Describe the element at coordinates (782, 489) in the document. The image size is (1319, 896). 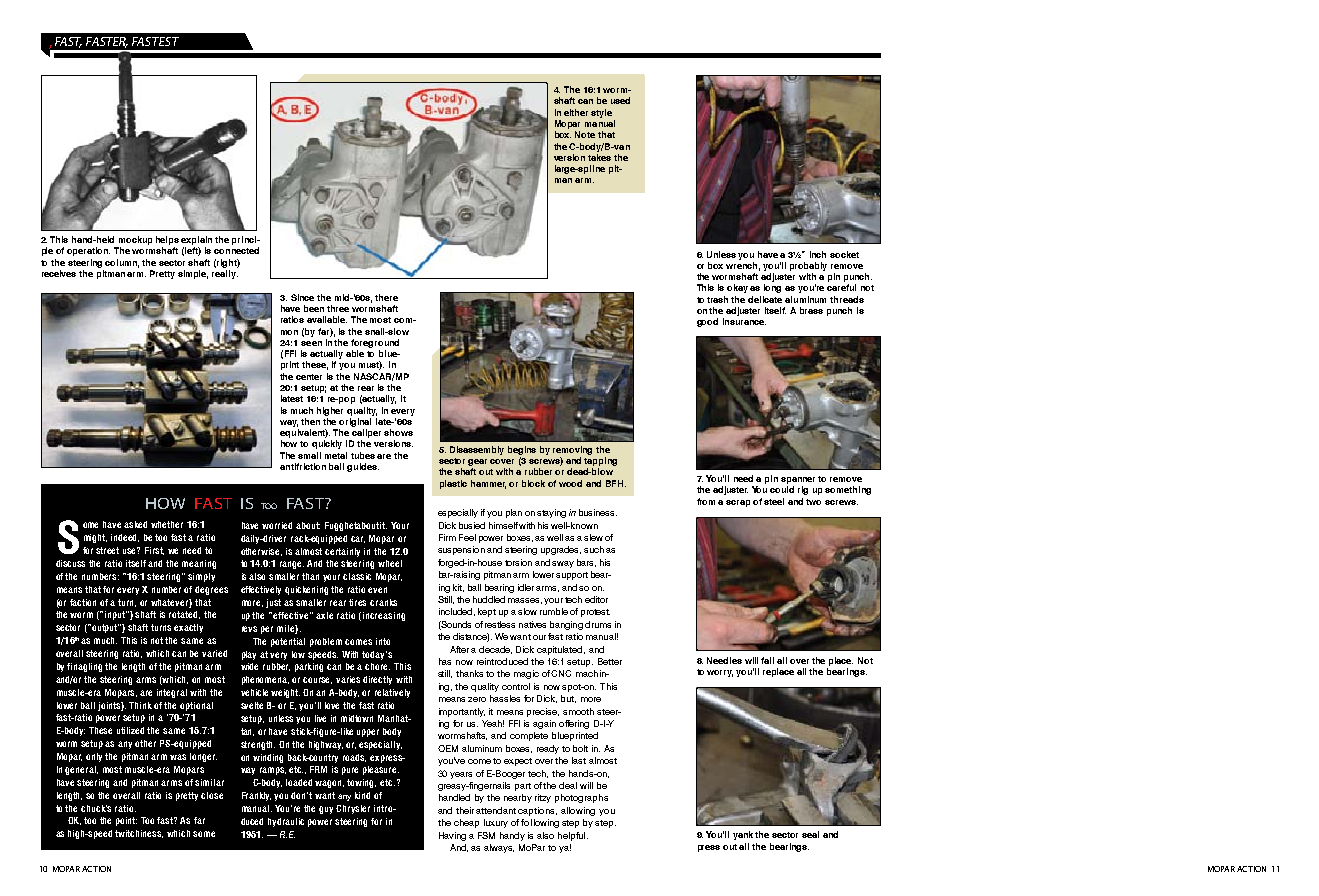
I see `could` at that location.
